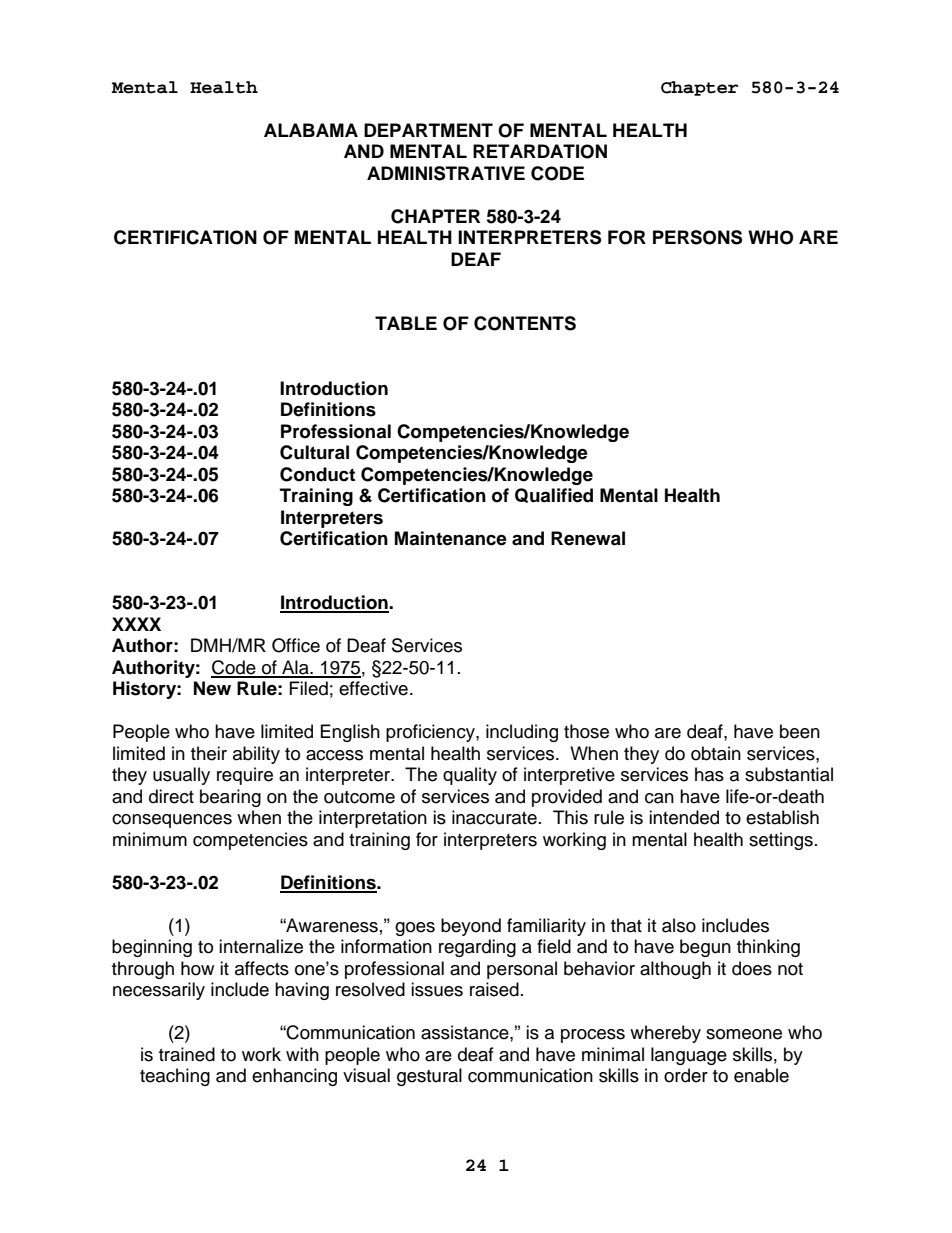  I want to click on Renewal, so click(588, 538).
